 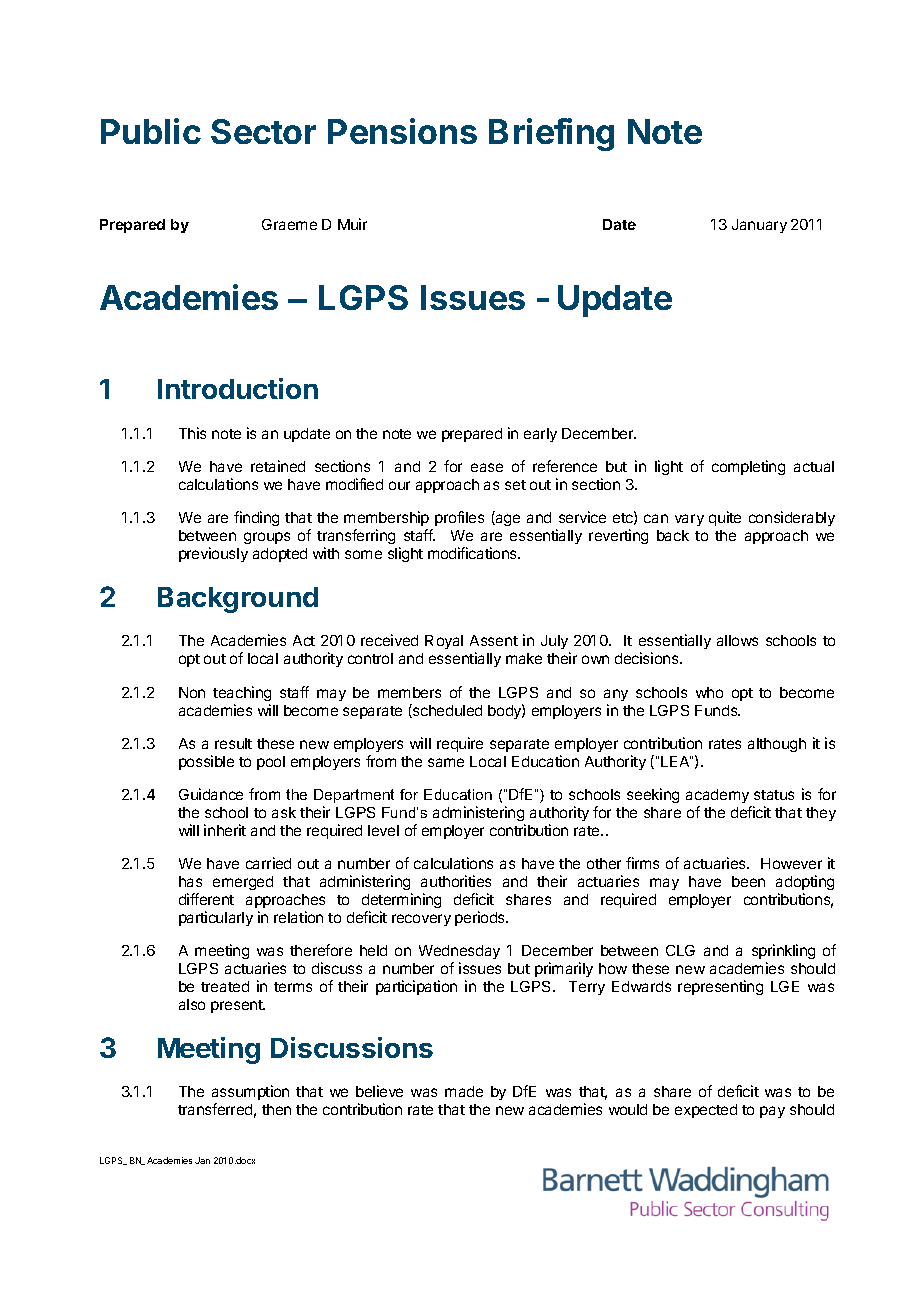 What do you see at coordinates (250, 1092) in the image?
I see `assumption` at bounding box center [250, 1092].
